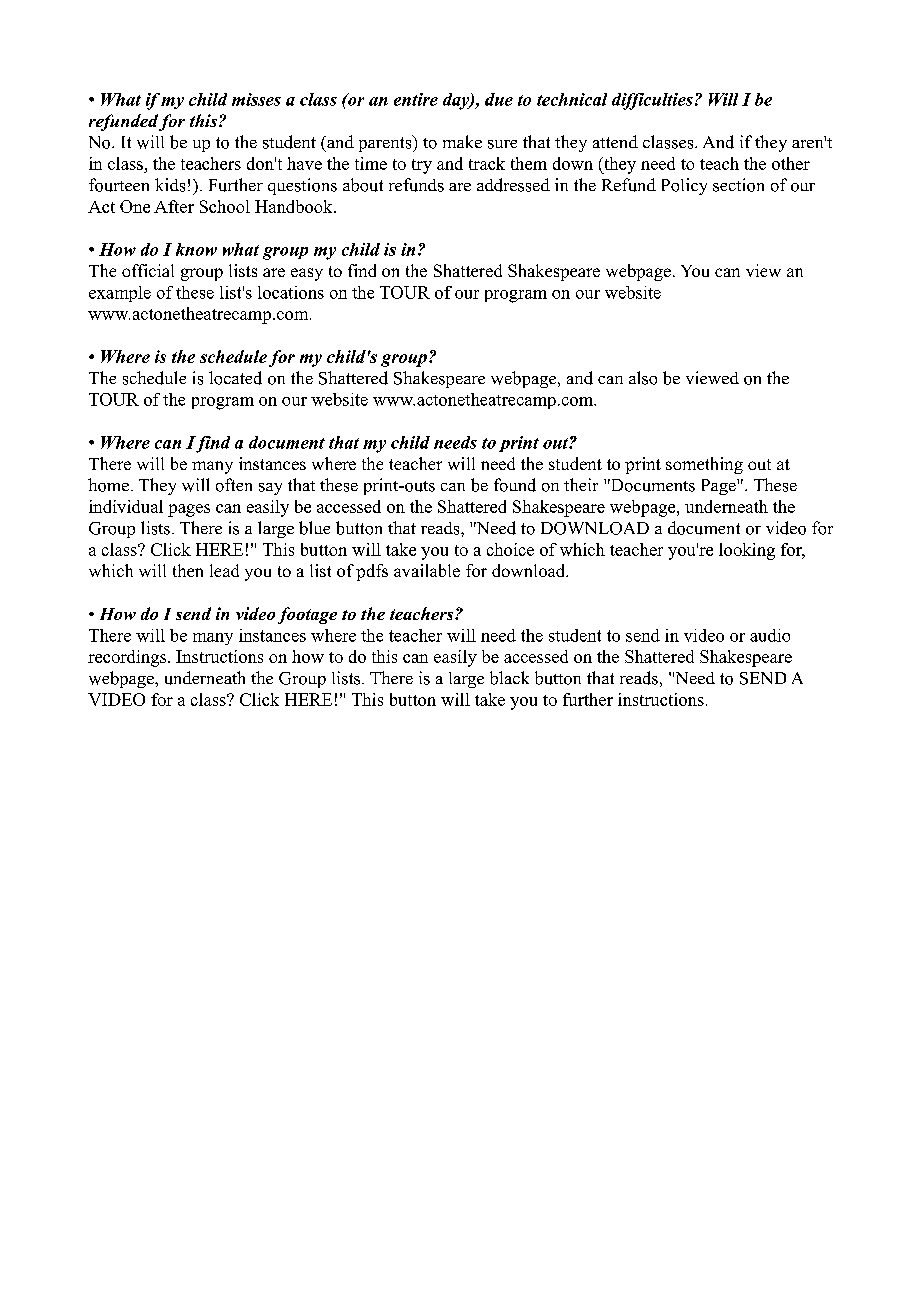 The width and height of the page is (924, 1308). What do you see at coordinates (234, 485) in the page?
I see `often` at bounding box center [234, 485].
